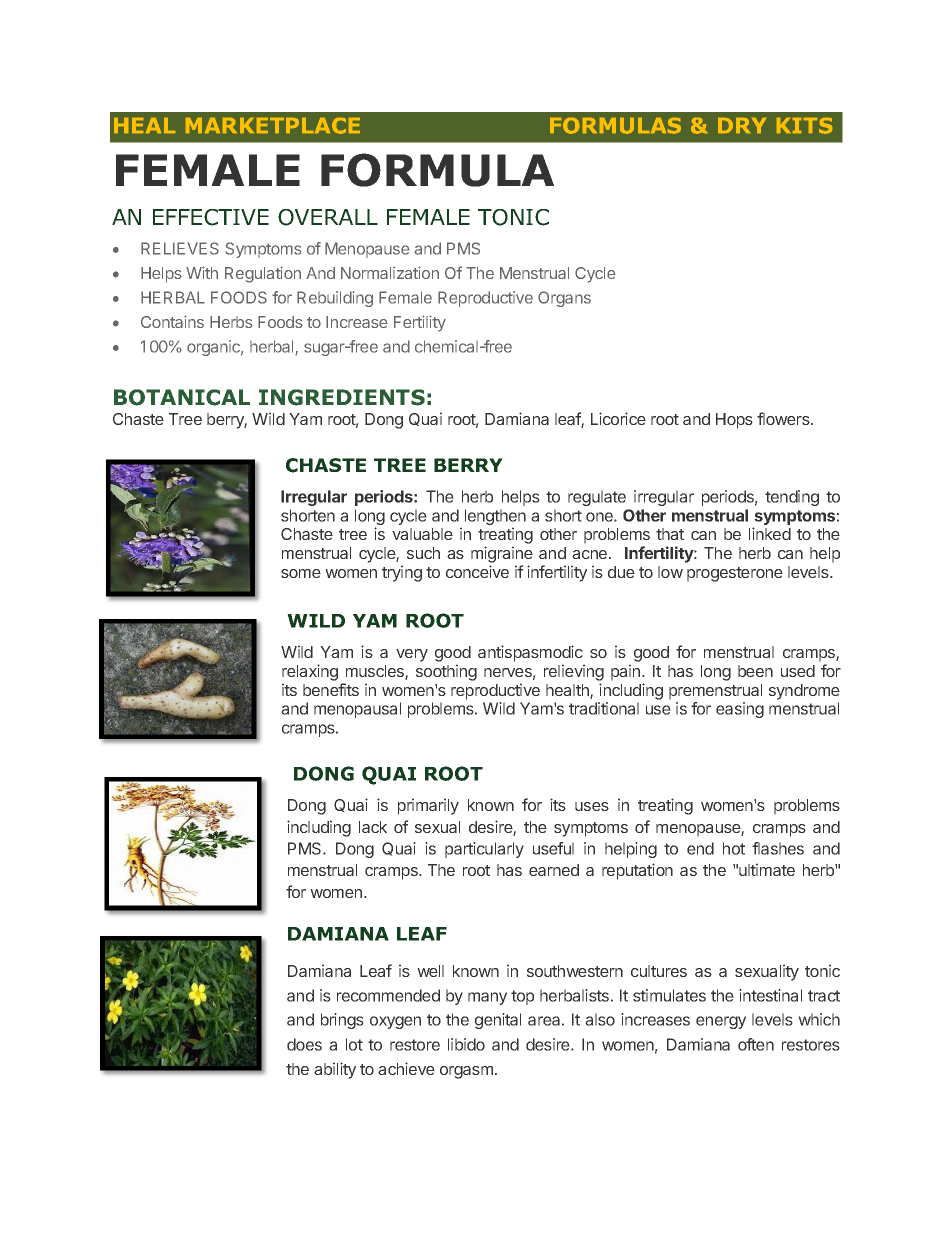 This image has width=952, height=1233. Describe the element at coordinates (735, 574) in the image. I see `progesterone` at that location.
